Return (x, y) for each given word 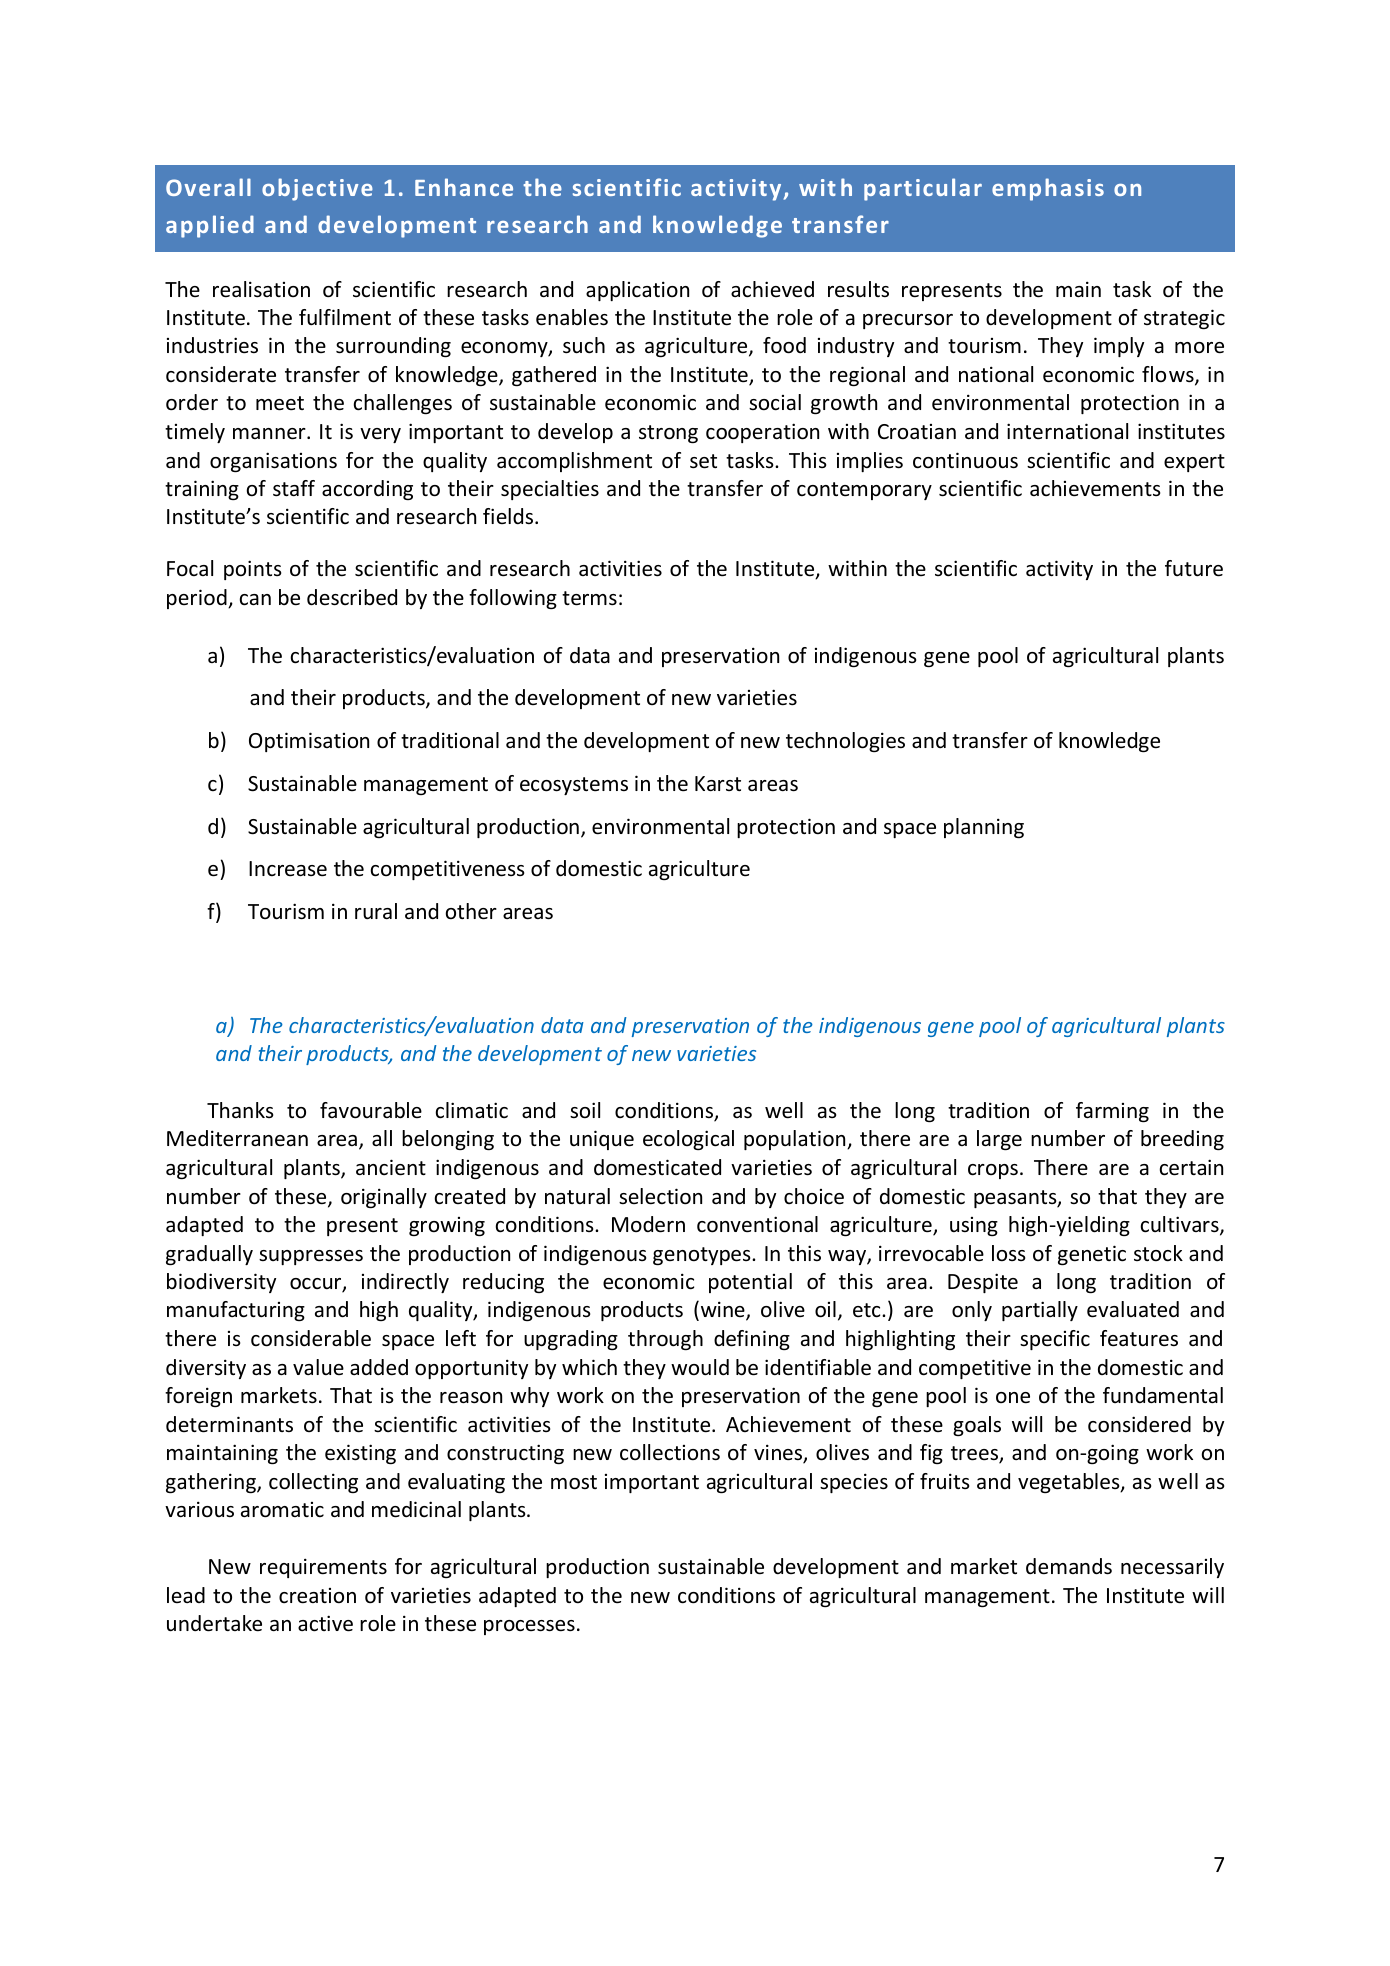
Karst (718, 783)
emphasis (1048, 189)
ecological (688, 1140)
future (1194, 568)
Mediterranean (237, 1138)
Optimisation (309, 742)
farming (1112, 1112)
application (637, 291)
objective (317, 189)
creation (317, 1596)
